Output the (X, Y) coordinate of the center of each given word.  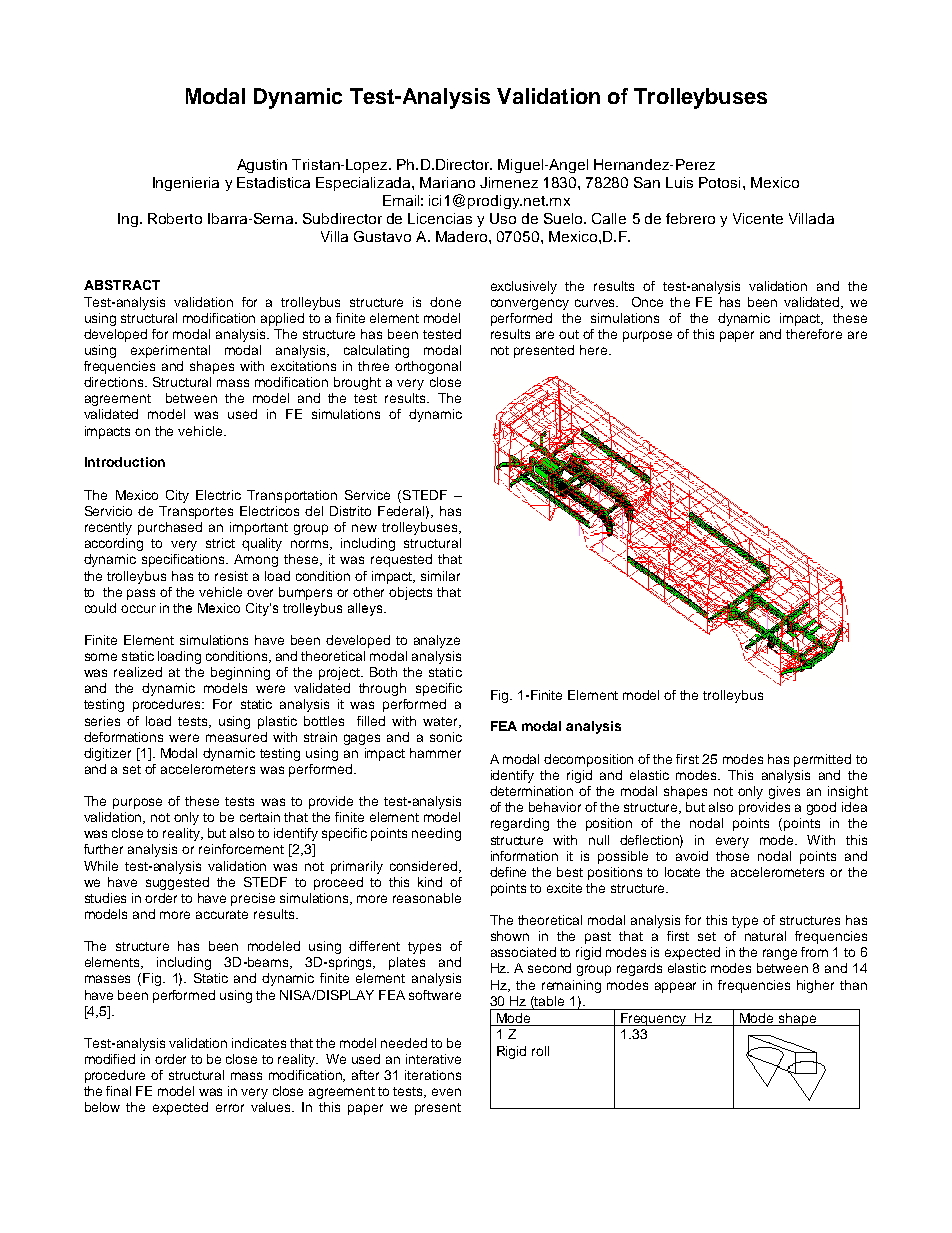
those (732, 856)
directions (115, 382)
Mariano (447, 182)
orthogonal (428, 367)
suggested (177, 883)
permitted (822, 760)
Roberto (175, 218)
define (508, 872)
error (230, 1108)
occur (138, 609)
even (446, 1092)
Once (647, 302)
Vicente (758, 218)
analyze (437, 641)
